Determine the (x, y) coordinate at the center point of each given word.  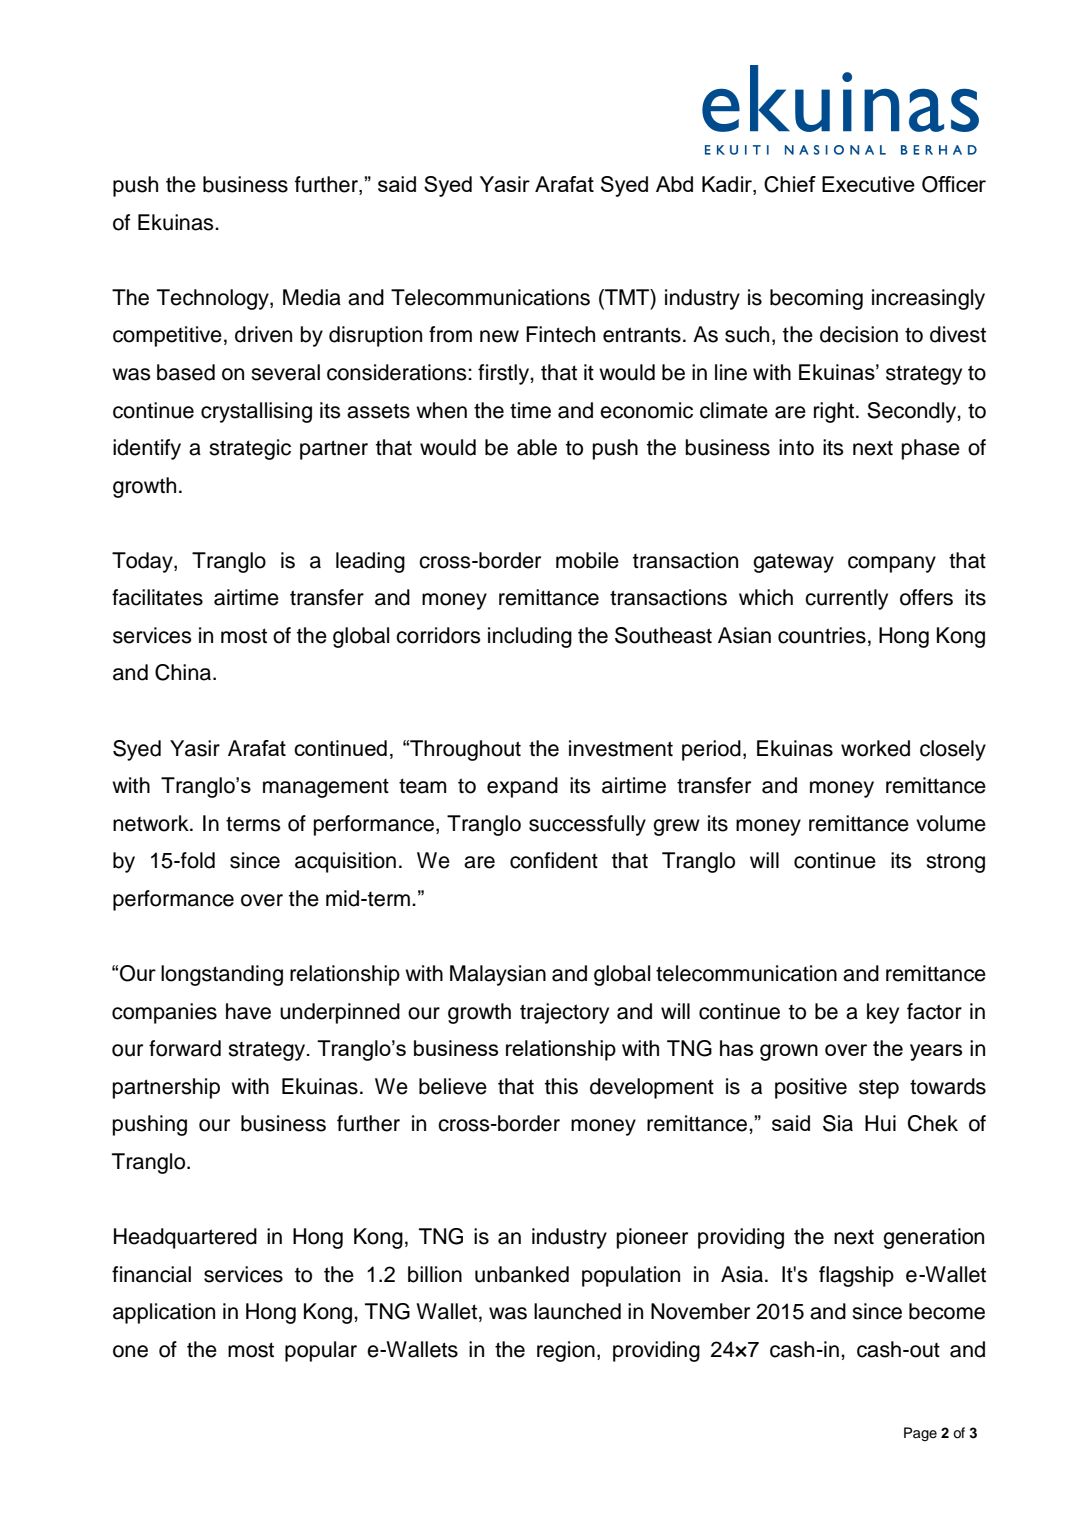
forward (185, 1048)
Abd (674, 184)
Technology (214, 299)
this (561, 1086)
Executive (868, 184)
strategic (250, 449)
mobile (587, 560)
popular (321, 1351)
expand (522, 787)
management (326, 788)
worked (875, 748)
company (892, 564)
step (879, 1089)
